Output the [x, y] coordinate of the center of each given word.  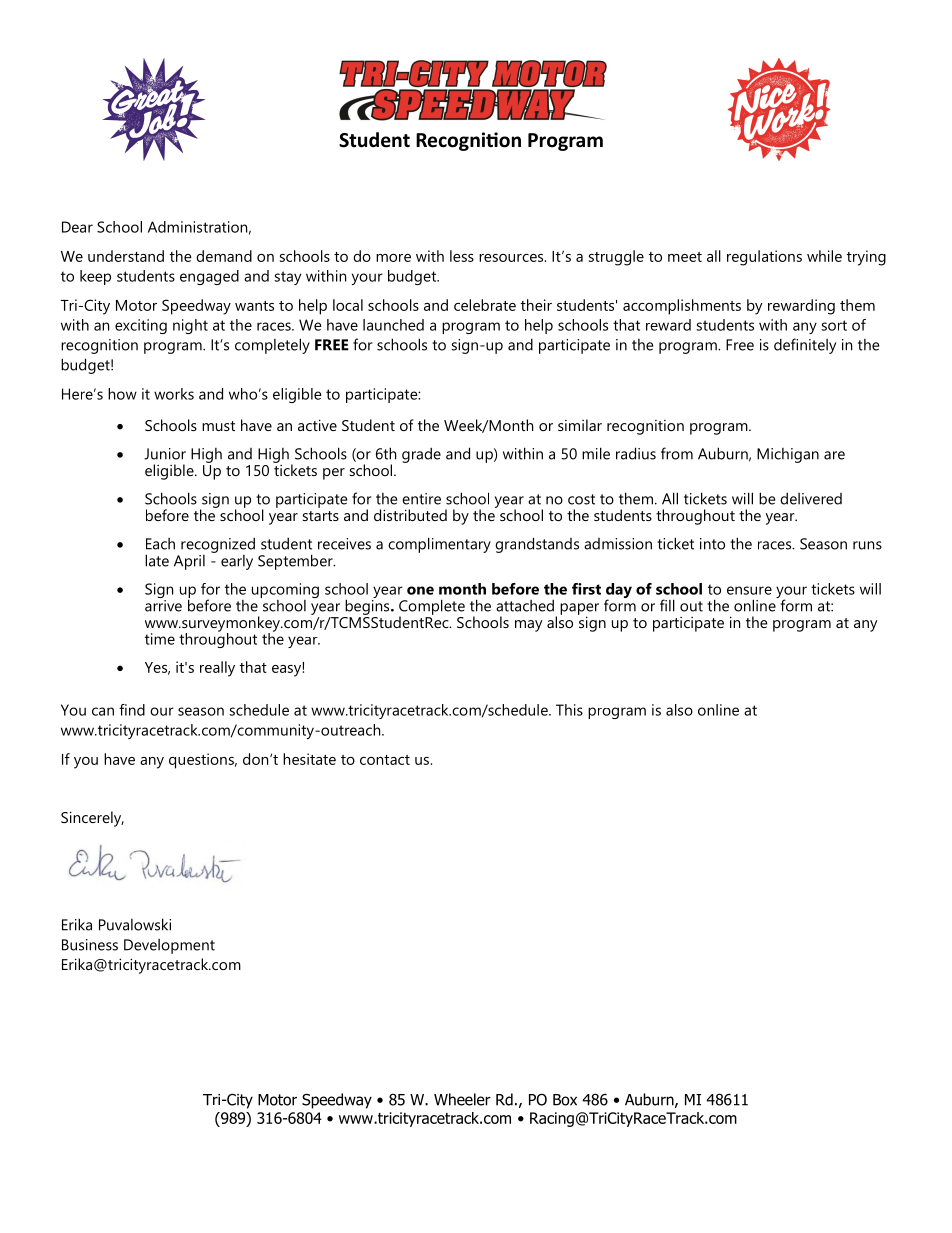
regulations [764, 258]
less [462, 256]
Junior [165, 454]
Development [169, 946]
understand [126, 256]
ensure [749, 590]
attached [525, 605]
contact [385, 760]
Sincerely [92, 819]
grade [421, 455]
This [569, 710]
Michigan [788, 455]
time [160, 639]
